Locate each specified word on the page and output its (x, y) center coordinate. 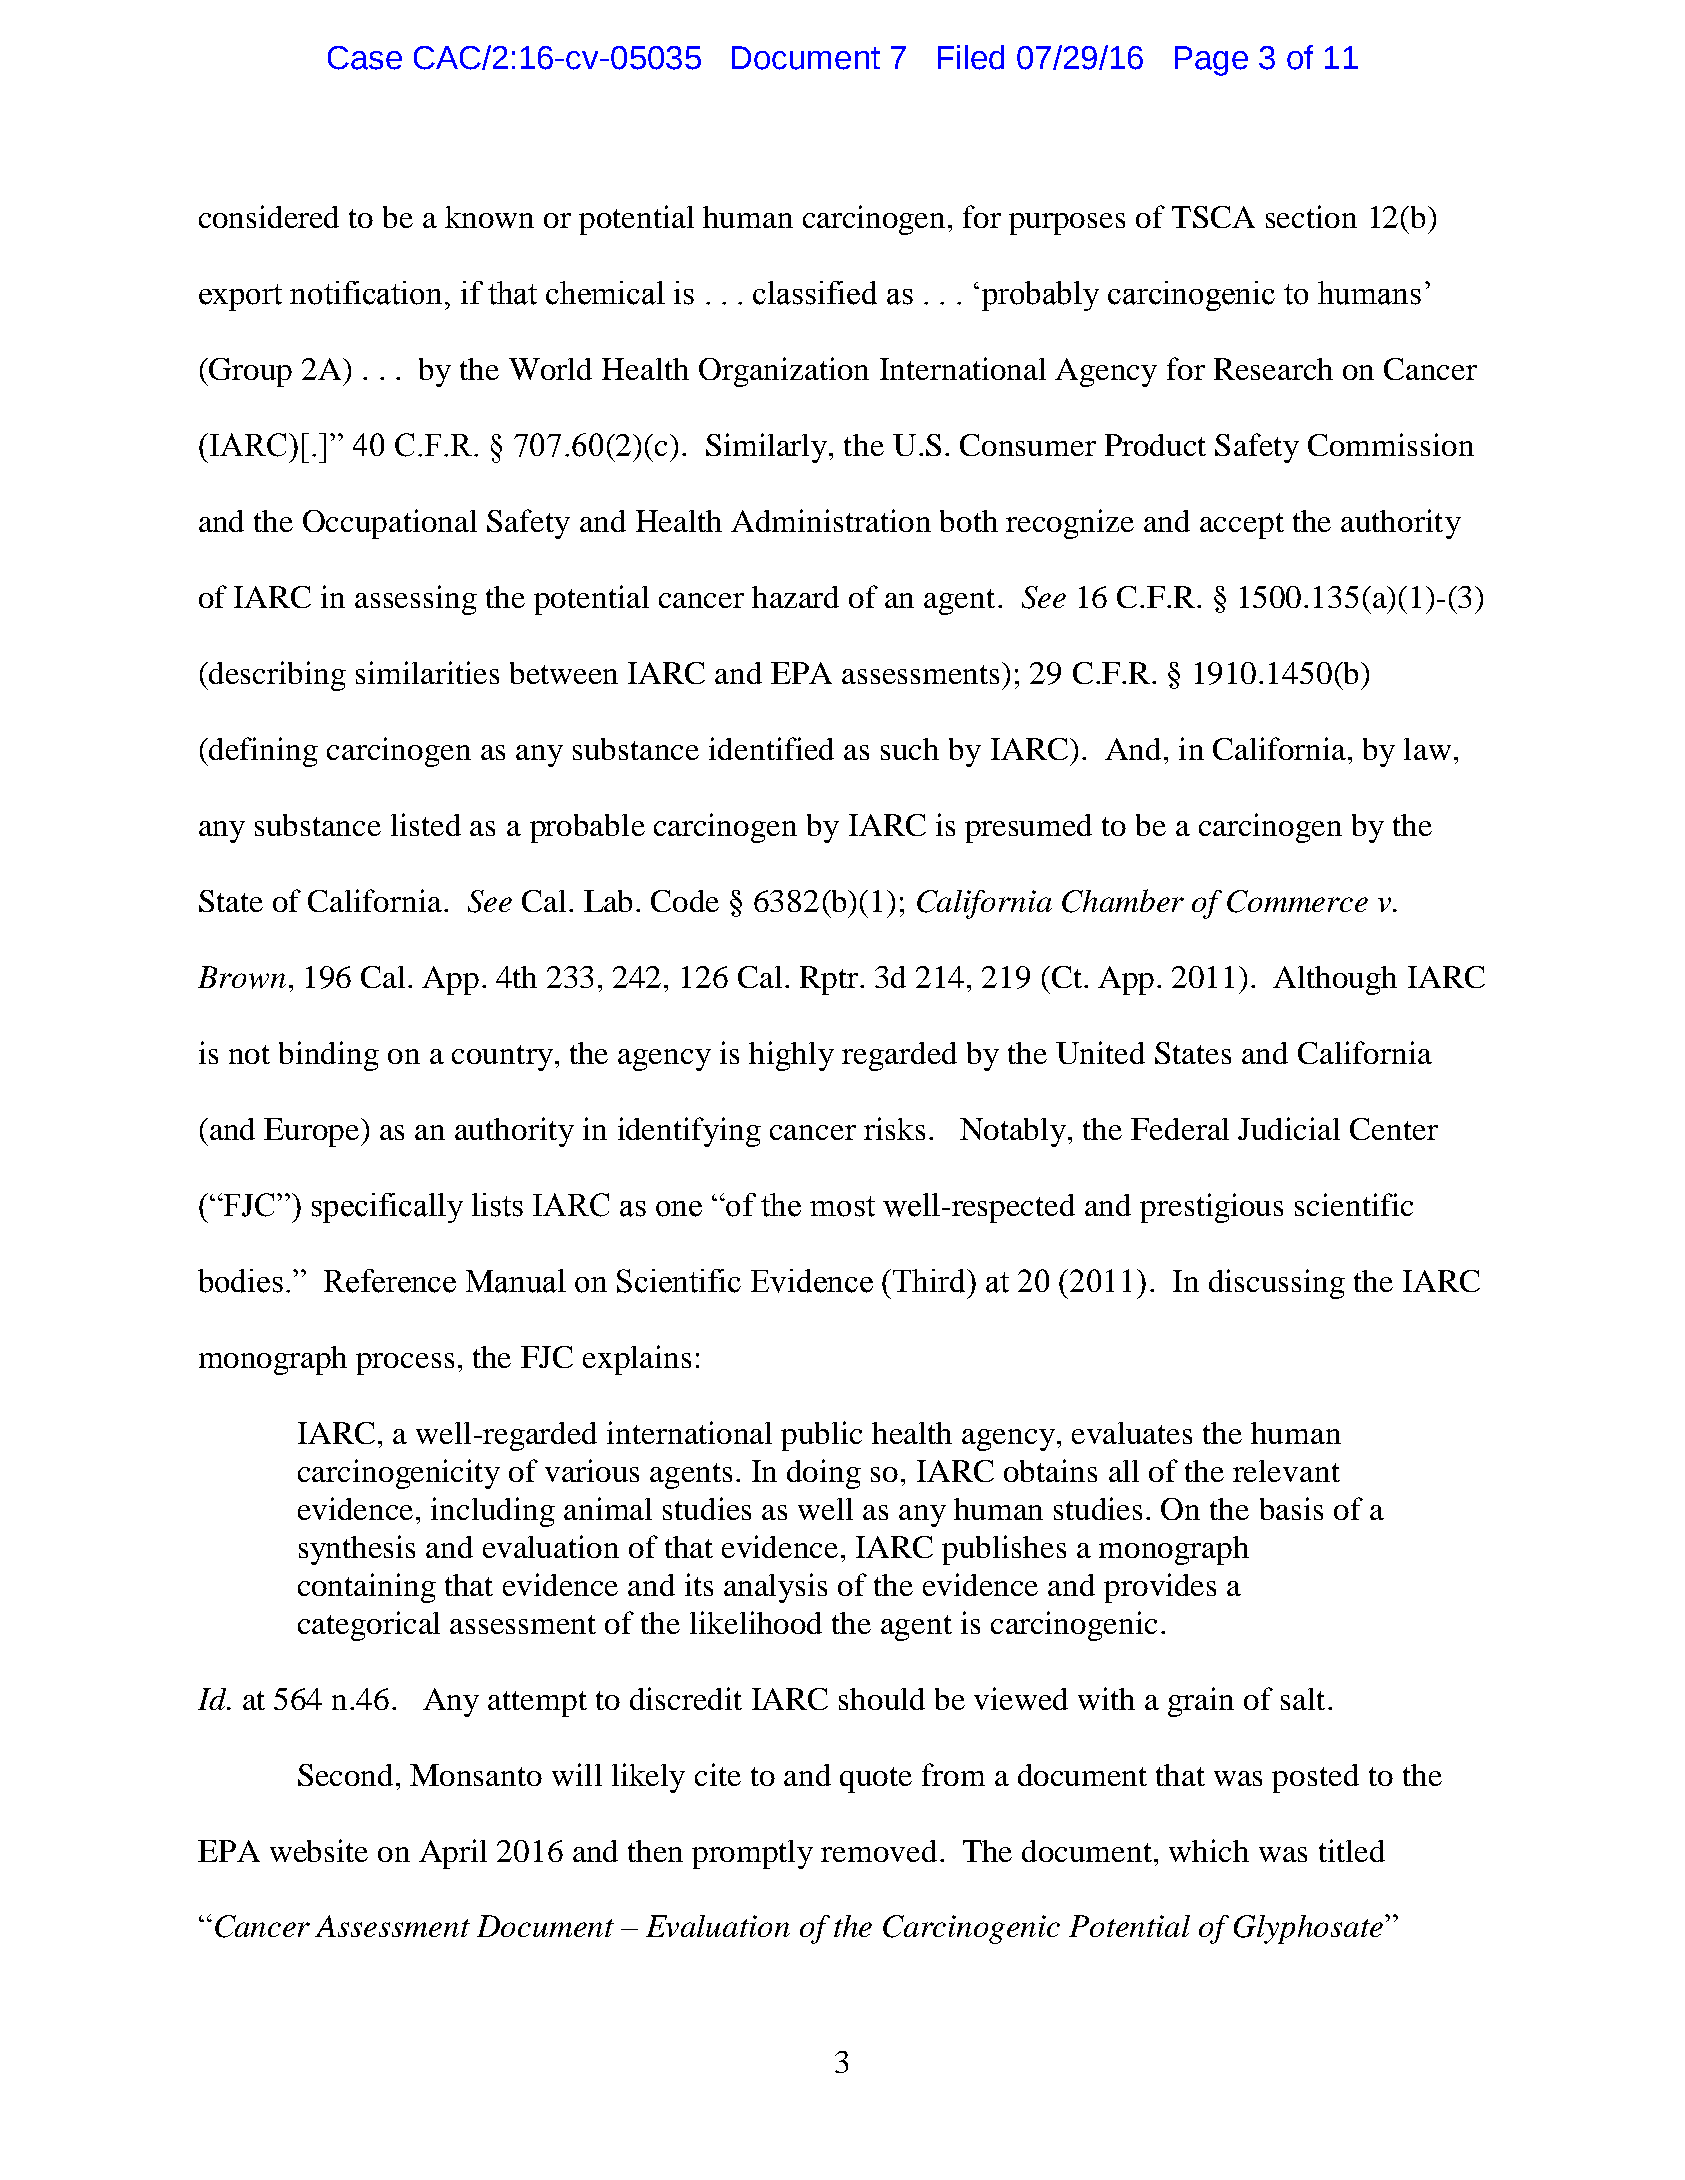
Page (1211, 61)
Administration (831, 520)
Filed (971, 57)
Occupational (390, 524)
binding (329, 1056)
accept (1242, 526)
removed (879, 1851)
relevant (1286, 1471)
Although (1335, 980)
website (319, 1850)
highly (791, 1056)
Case (365, 58)
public (821, 1436)
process (405, 1364)
